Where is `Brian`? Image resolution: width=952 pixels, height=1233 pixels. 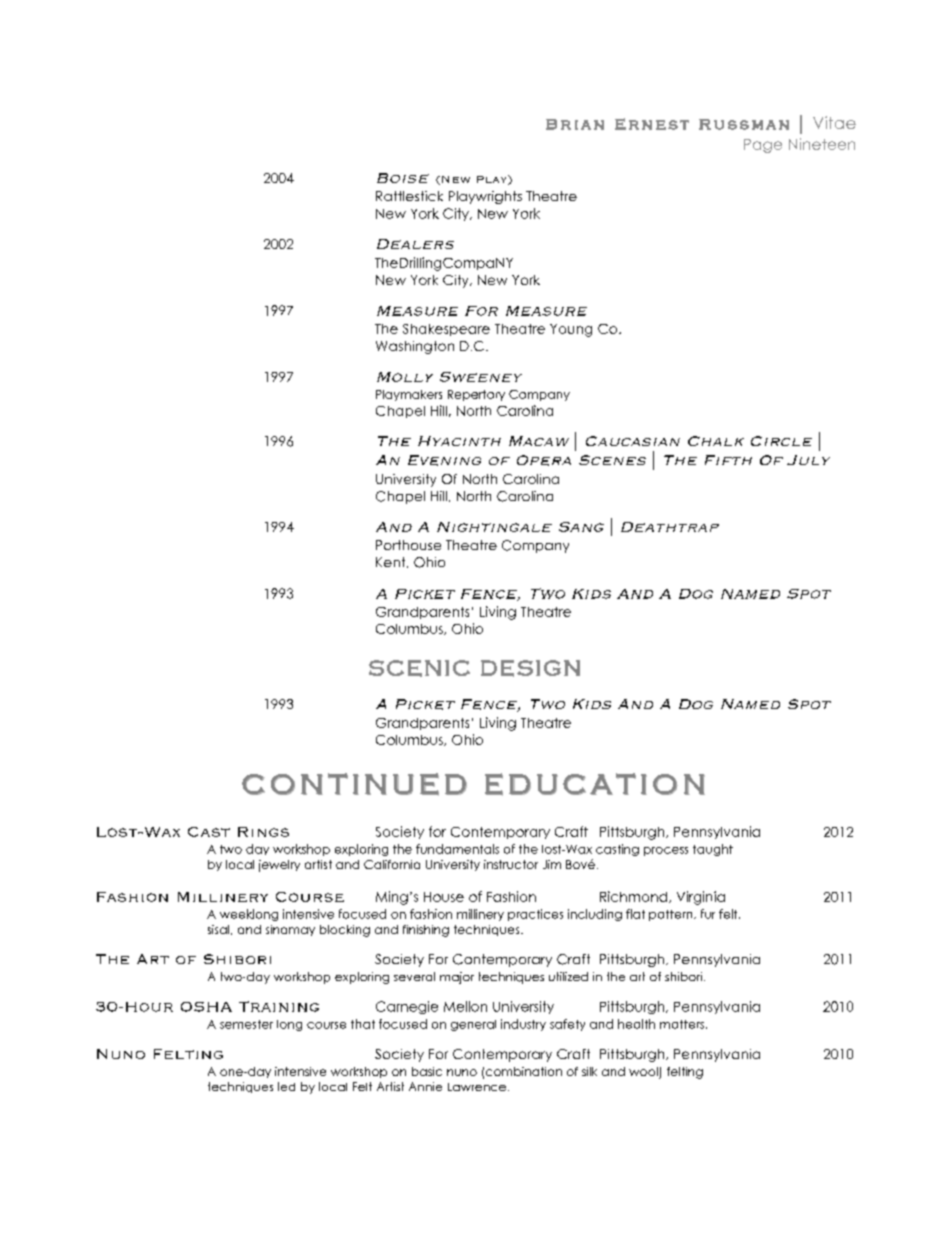 Brian is located at coordinates (575, 124).
